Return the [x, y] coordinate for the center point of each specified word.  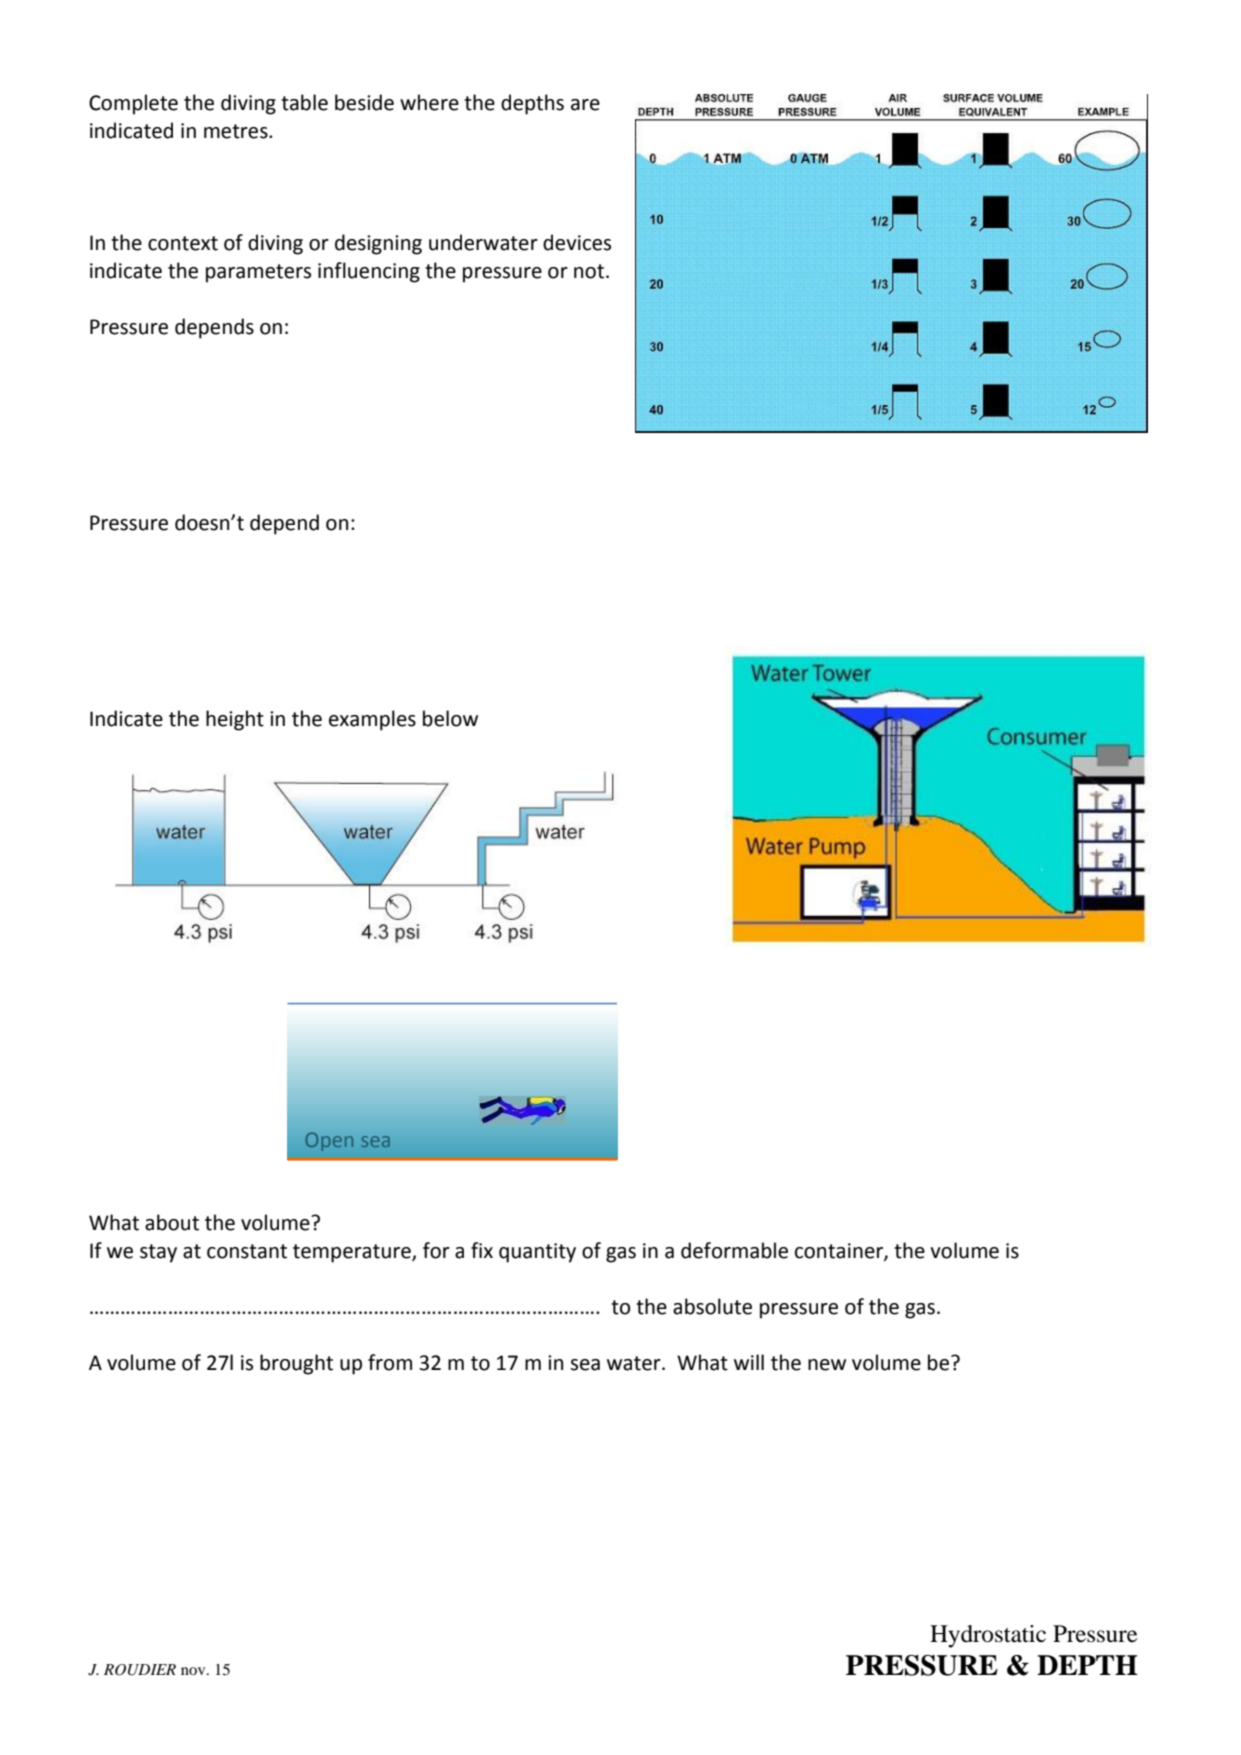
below [450, 718]
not [589, 271]
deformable [734, 1250]
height [235, 720]
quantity [537, 1253]
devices [577, 242]
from [390, 1362]
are [585, 105]
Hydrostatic [988, 1636]
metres [237, 131]
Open [329, 1142]
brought [296, 1364]
